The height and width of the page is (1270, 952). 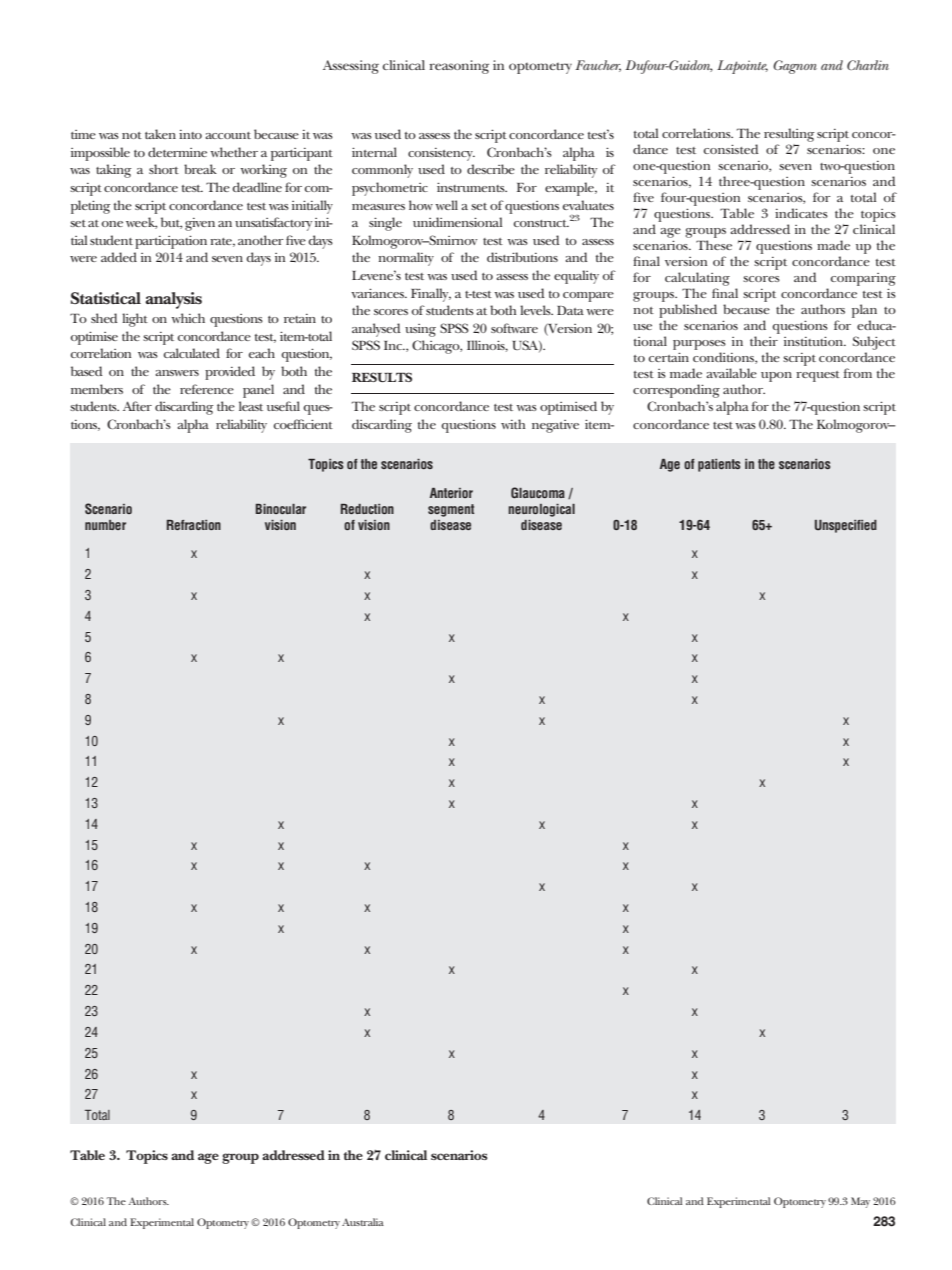 What do you see at coordinates (514, 328) in the page?
I see `software` at bounding box center [514, 328].
